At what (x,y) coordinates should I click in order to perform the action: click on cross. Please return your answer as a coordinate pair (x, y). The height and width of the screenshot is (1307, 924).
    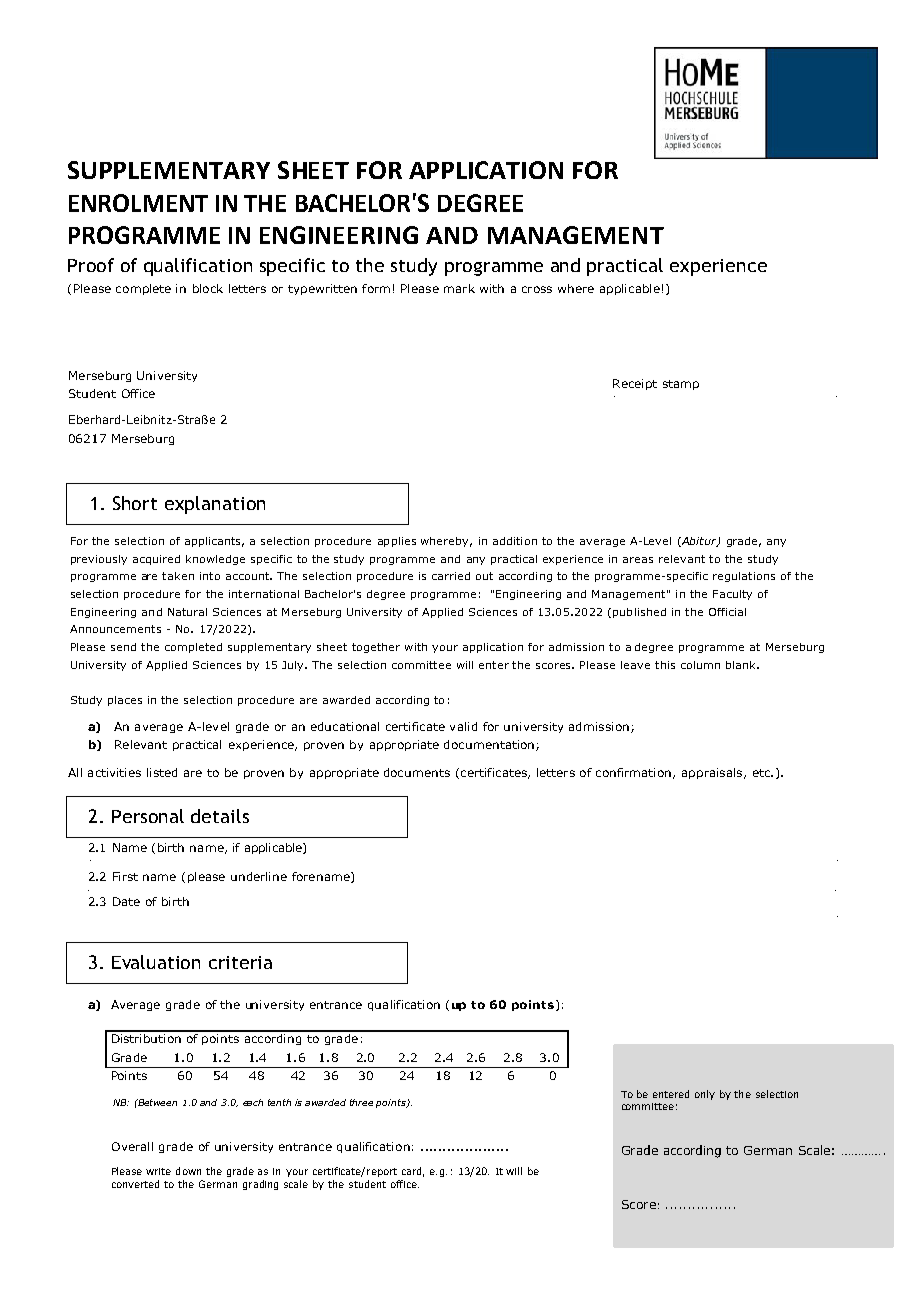
    Looking at the image, I should click on (537, 289).
